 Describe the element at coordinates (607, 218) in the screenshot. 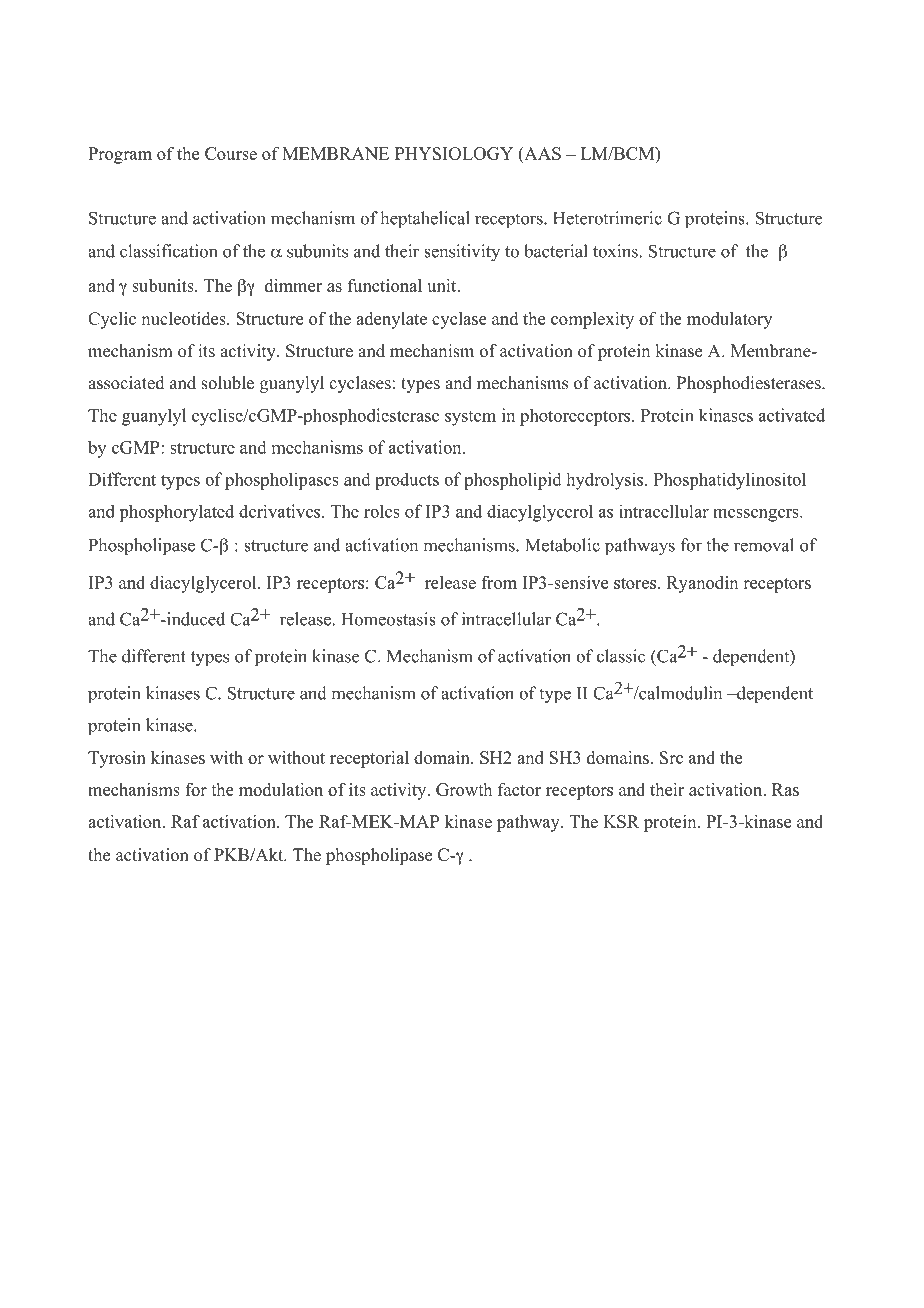

I see `Heterotrimeric` at that location.
